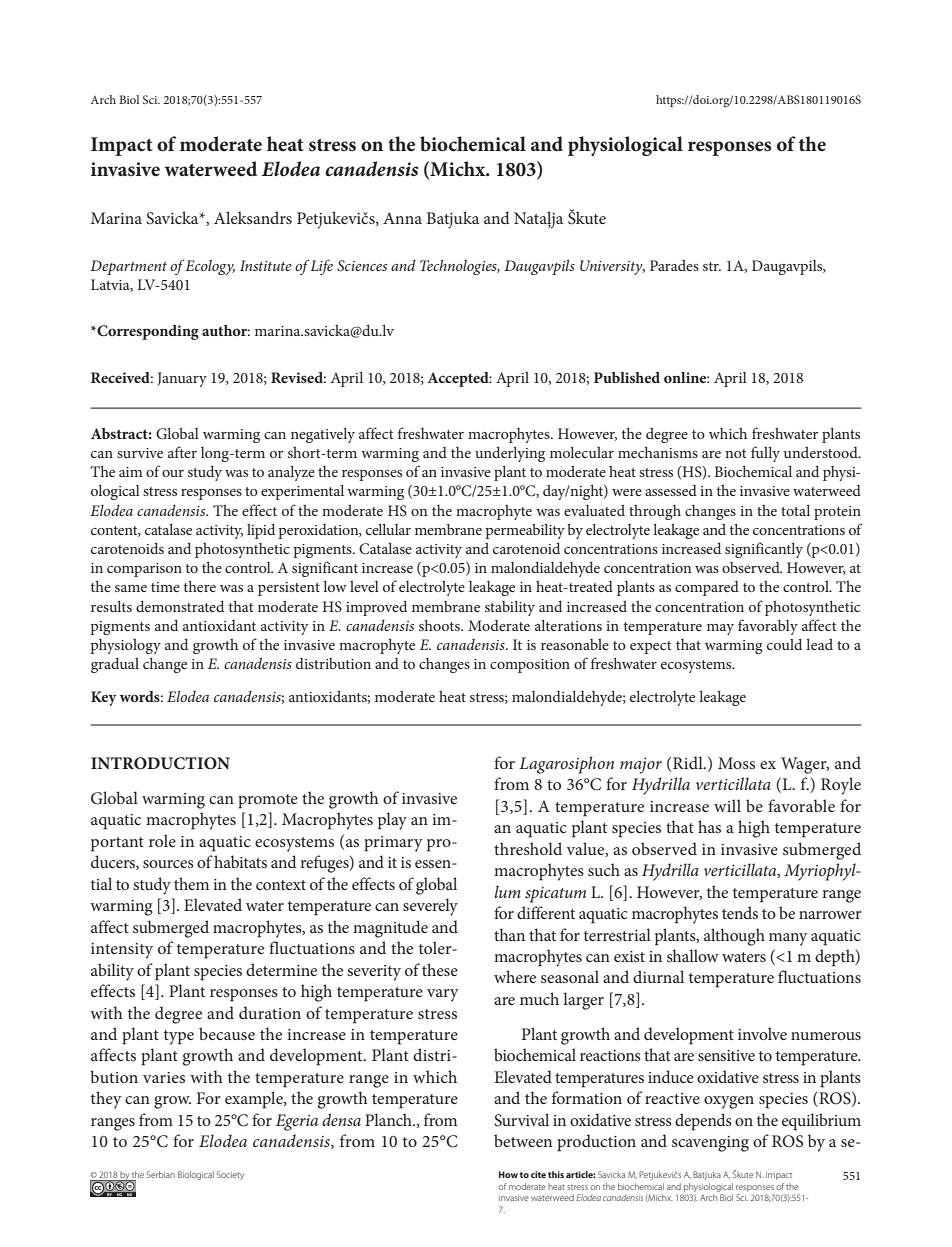 This screenshot has width=952, height=1247. What do you see at coordinates (710, 1144) in the screenshot?
I see `scavenging` at bounding box center [710, 1144].
